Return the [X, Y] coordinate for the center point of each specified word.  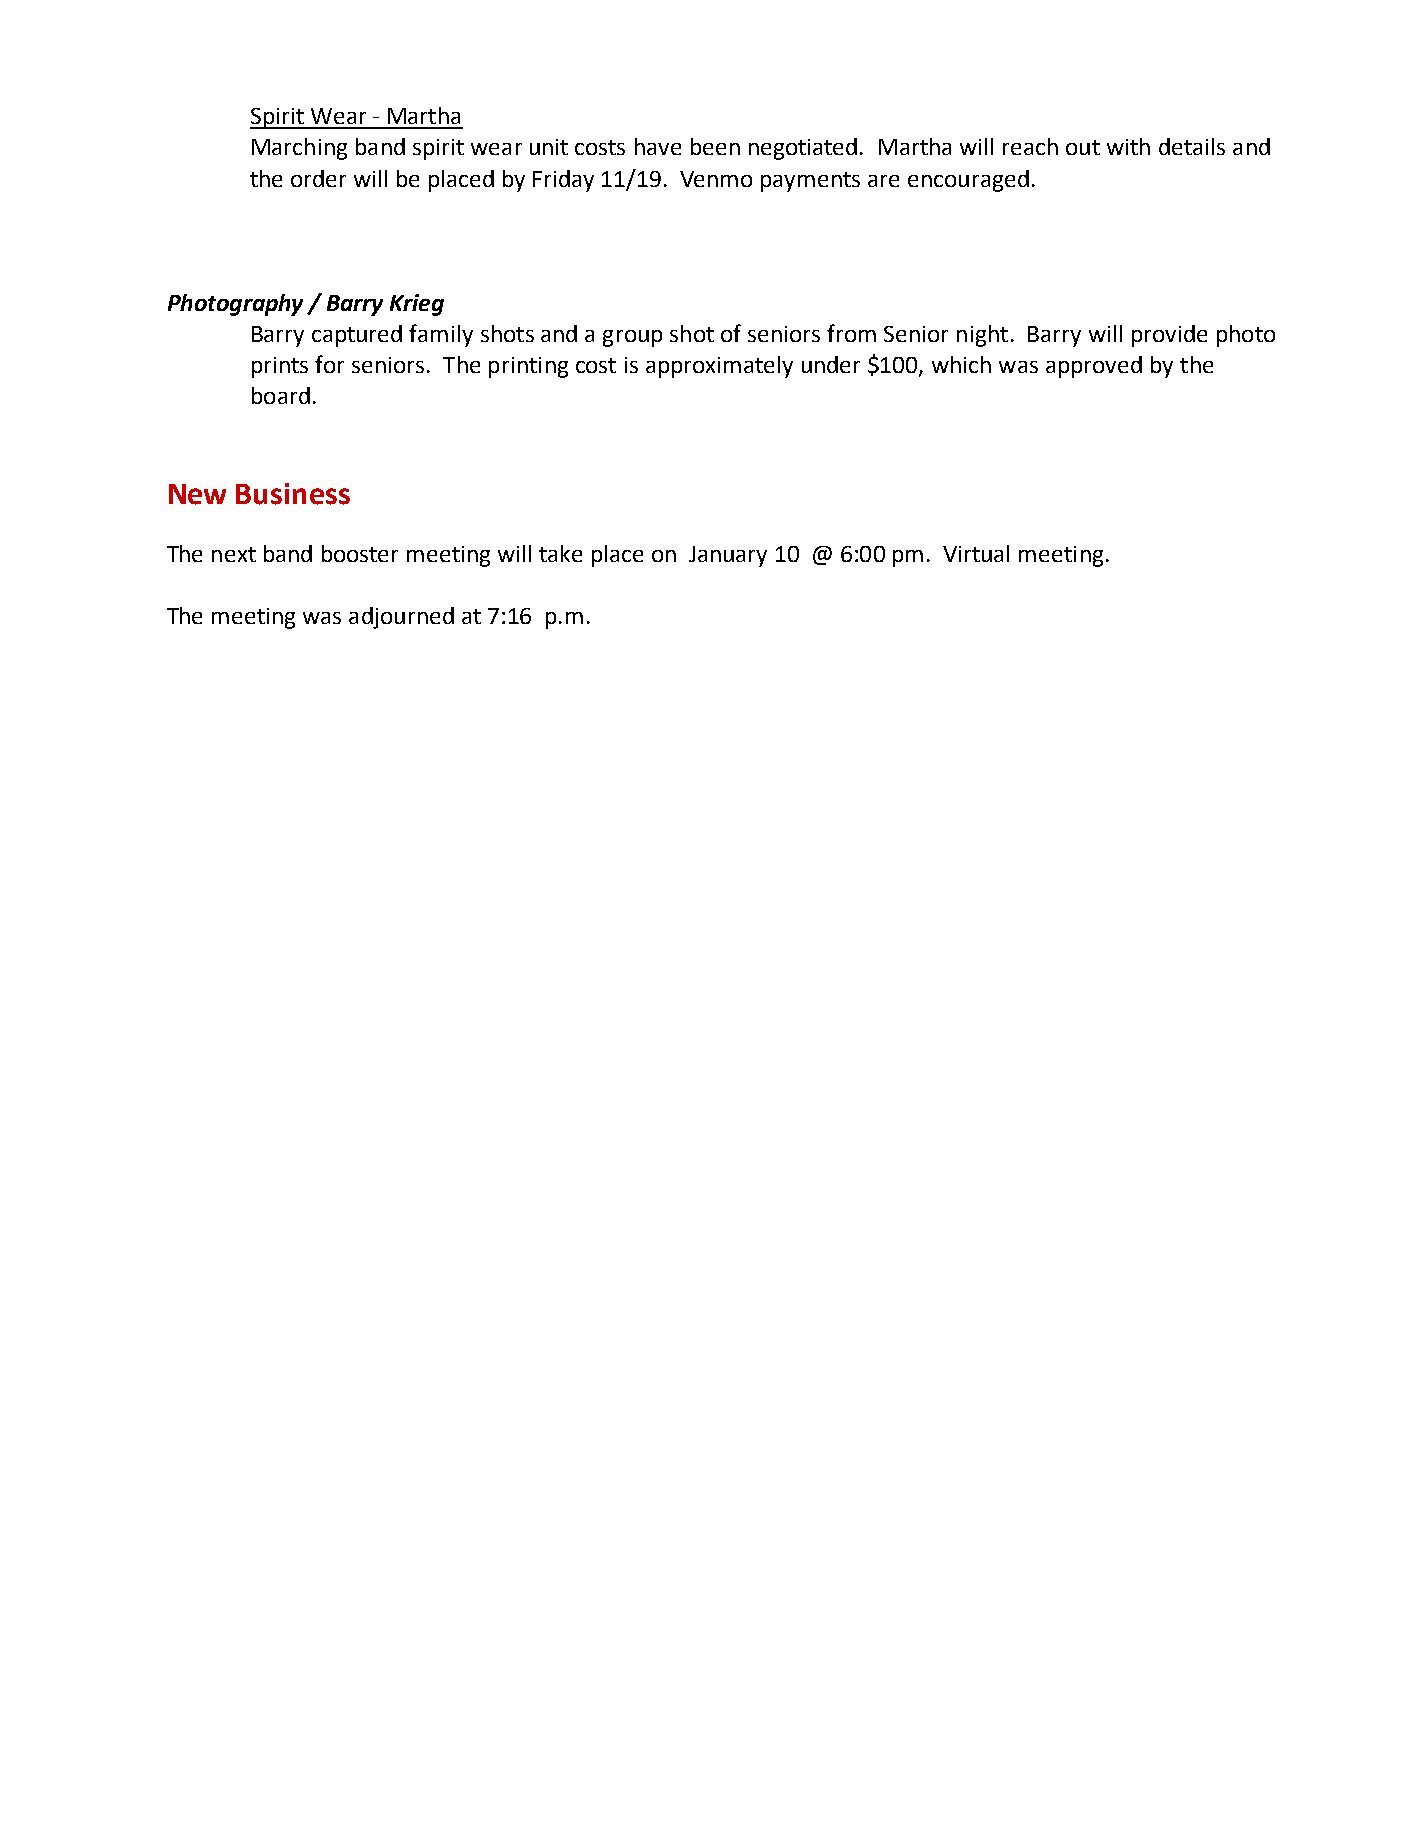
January [728, 556]
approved [1094, 367]
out [1083, 147]
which [961, 364]
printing [528, 367]
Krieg [417, 305]
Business [293, 494]
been [715, 146]
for [329, 364]
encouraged [968, 181]
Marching [299, 149]
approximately [719, 367]
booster [360, 553]
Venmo [716, 179]
